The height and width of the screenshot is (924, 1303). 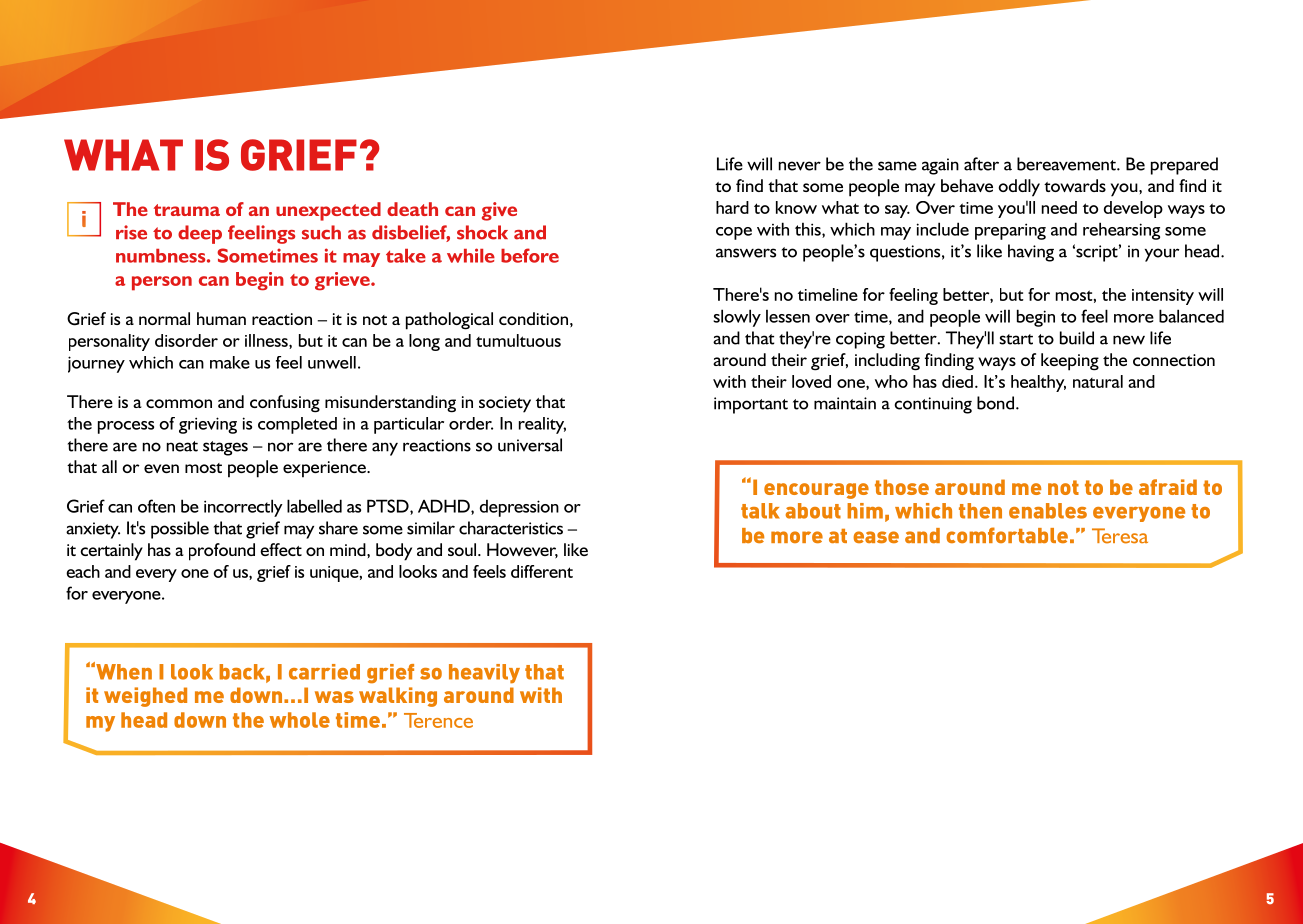 I want to click on hard, so click(x=732, y=207).
